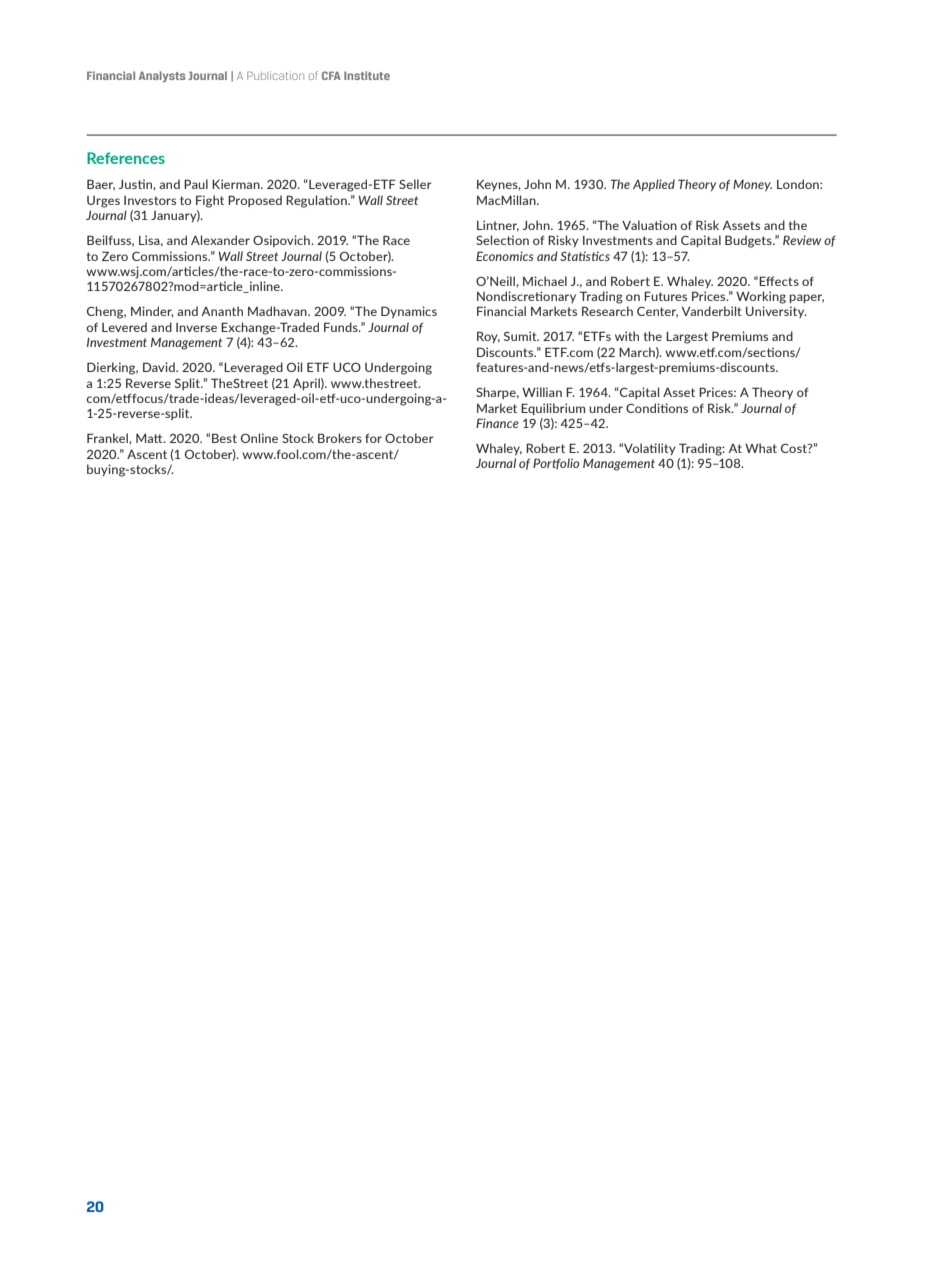  What do you see at coordinates (162, 76) in the image?
I see `Analysts` at bounding box center [162, 76].
